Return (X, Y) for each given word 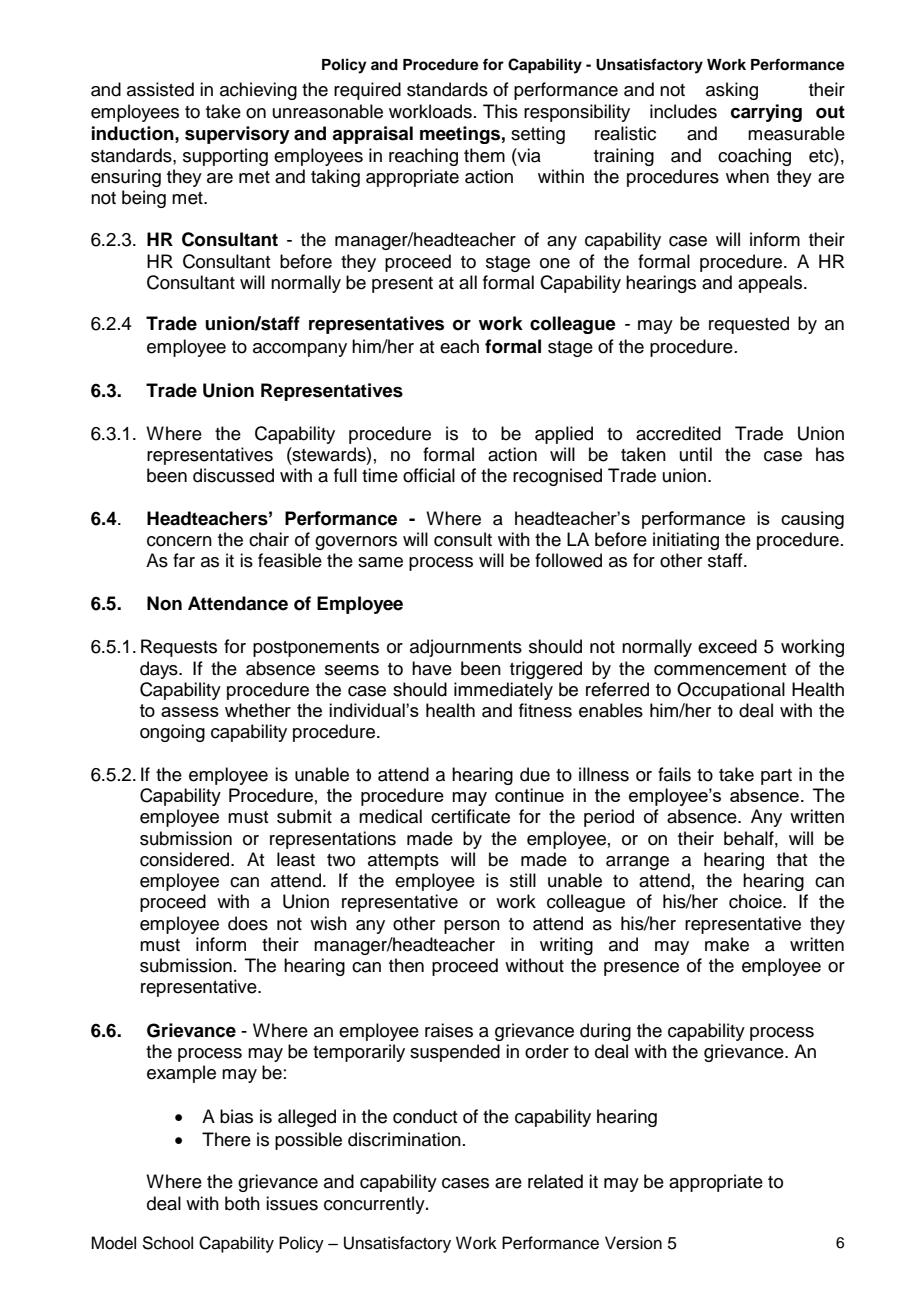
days (160, 670)
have (432, 668)
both (242, 1203)
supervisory (237, 135)
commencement (720, 669)
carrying (766, 113)
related (555, 1181)
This (500, 111)
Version (633, 1243)
